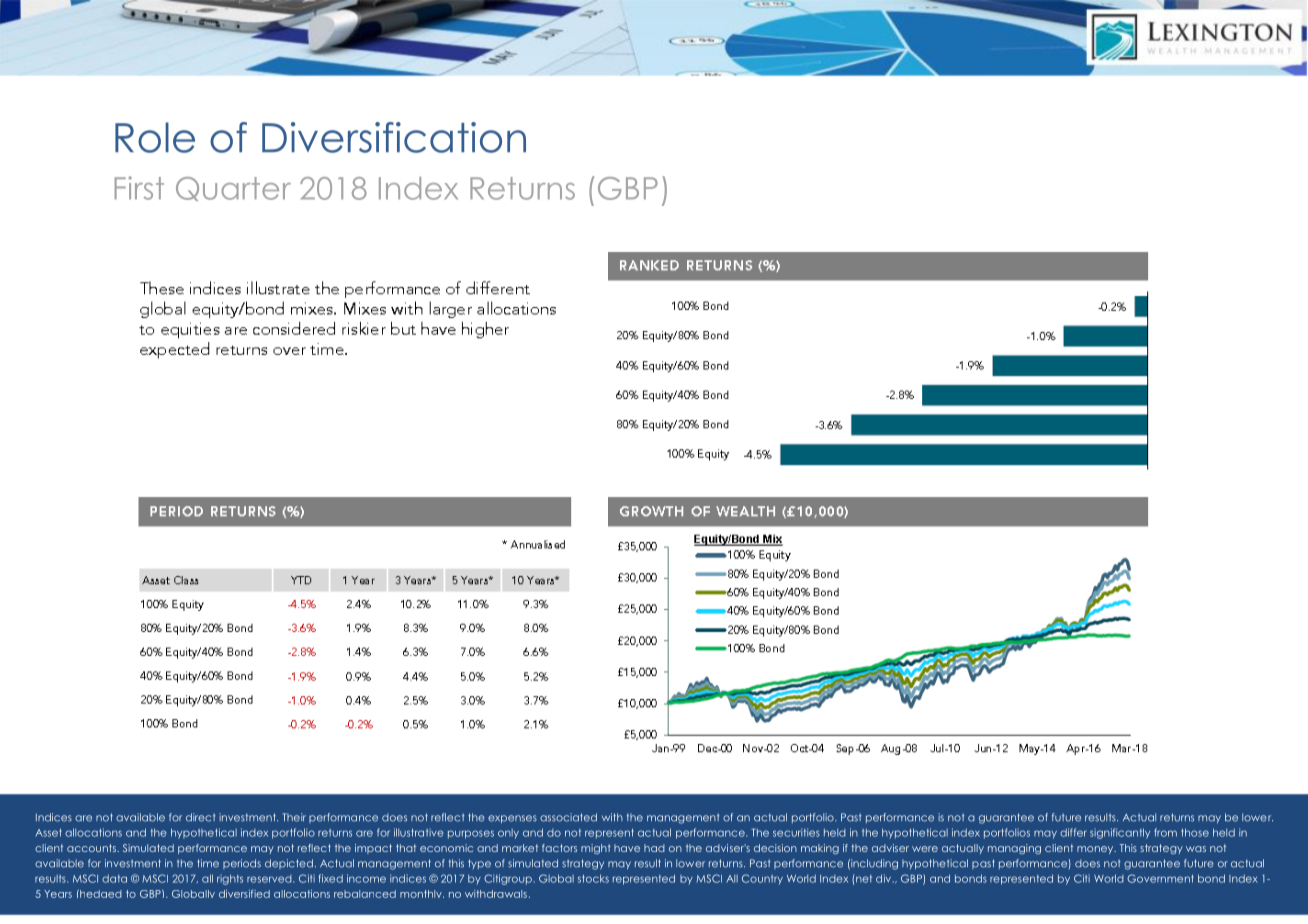 This screenshot has width=1308, height=924. I want to click on stocks, so click(593, 878).
